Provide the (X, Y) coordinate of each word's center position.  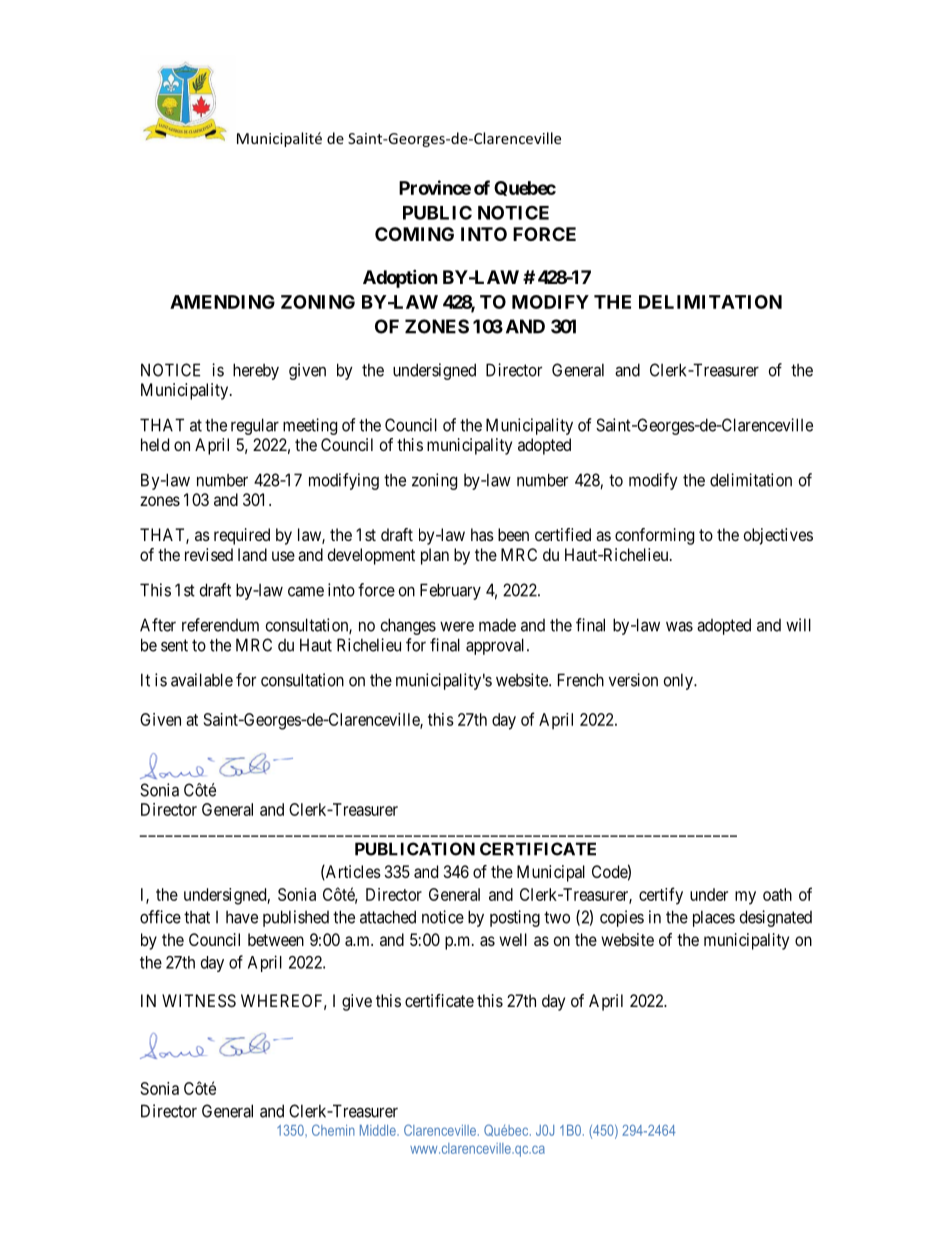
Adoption (400, 278)
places (714, 918)
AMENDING (222, 302)
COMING (414, 234)
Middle (379, 1130)
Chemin (333, 1130)
